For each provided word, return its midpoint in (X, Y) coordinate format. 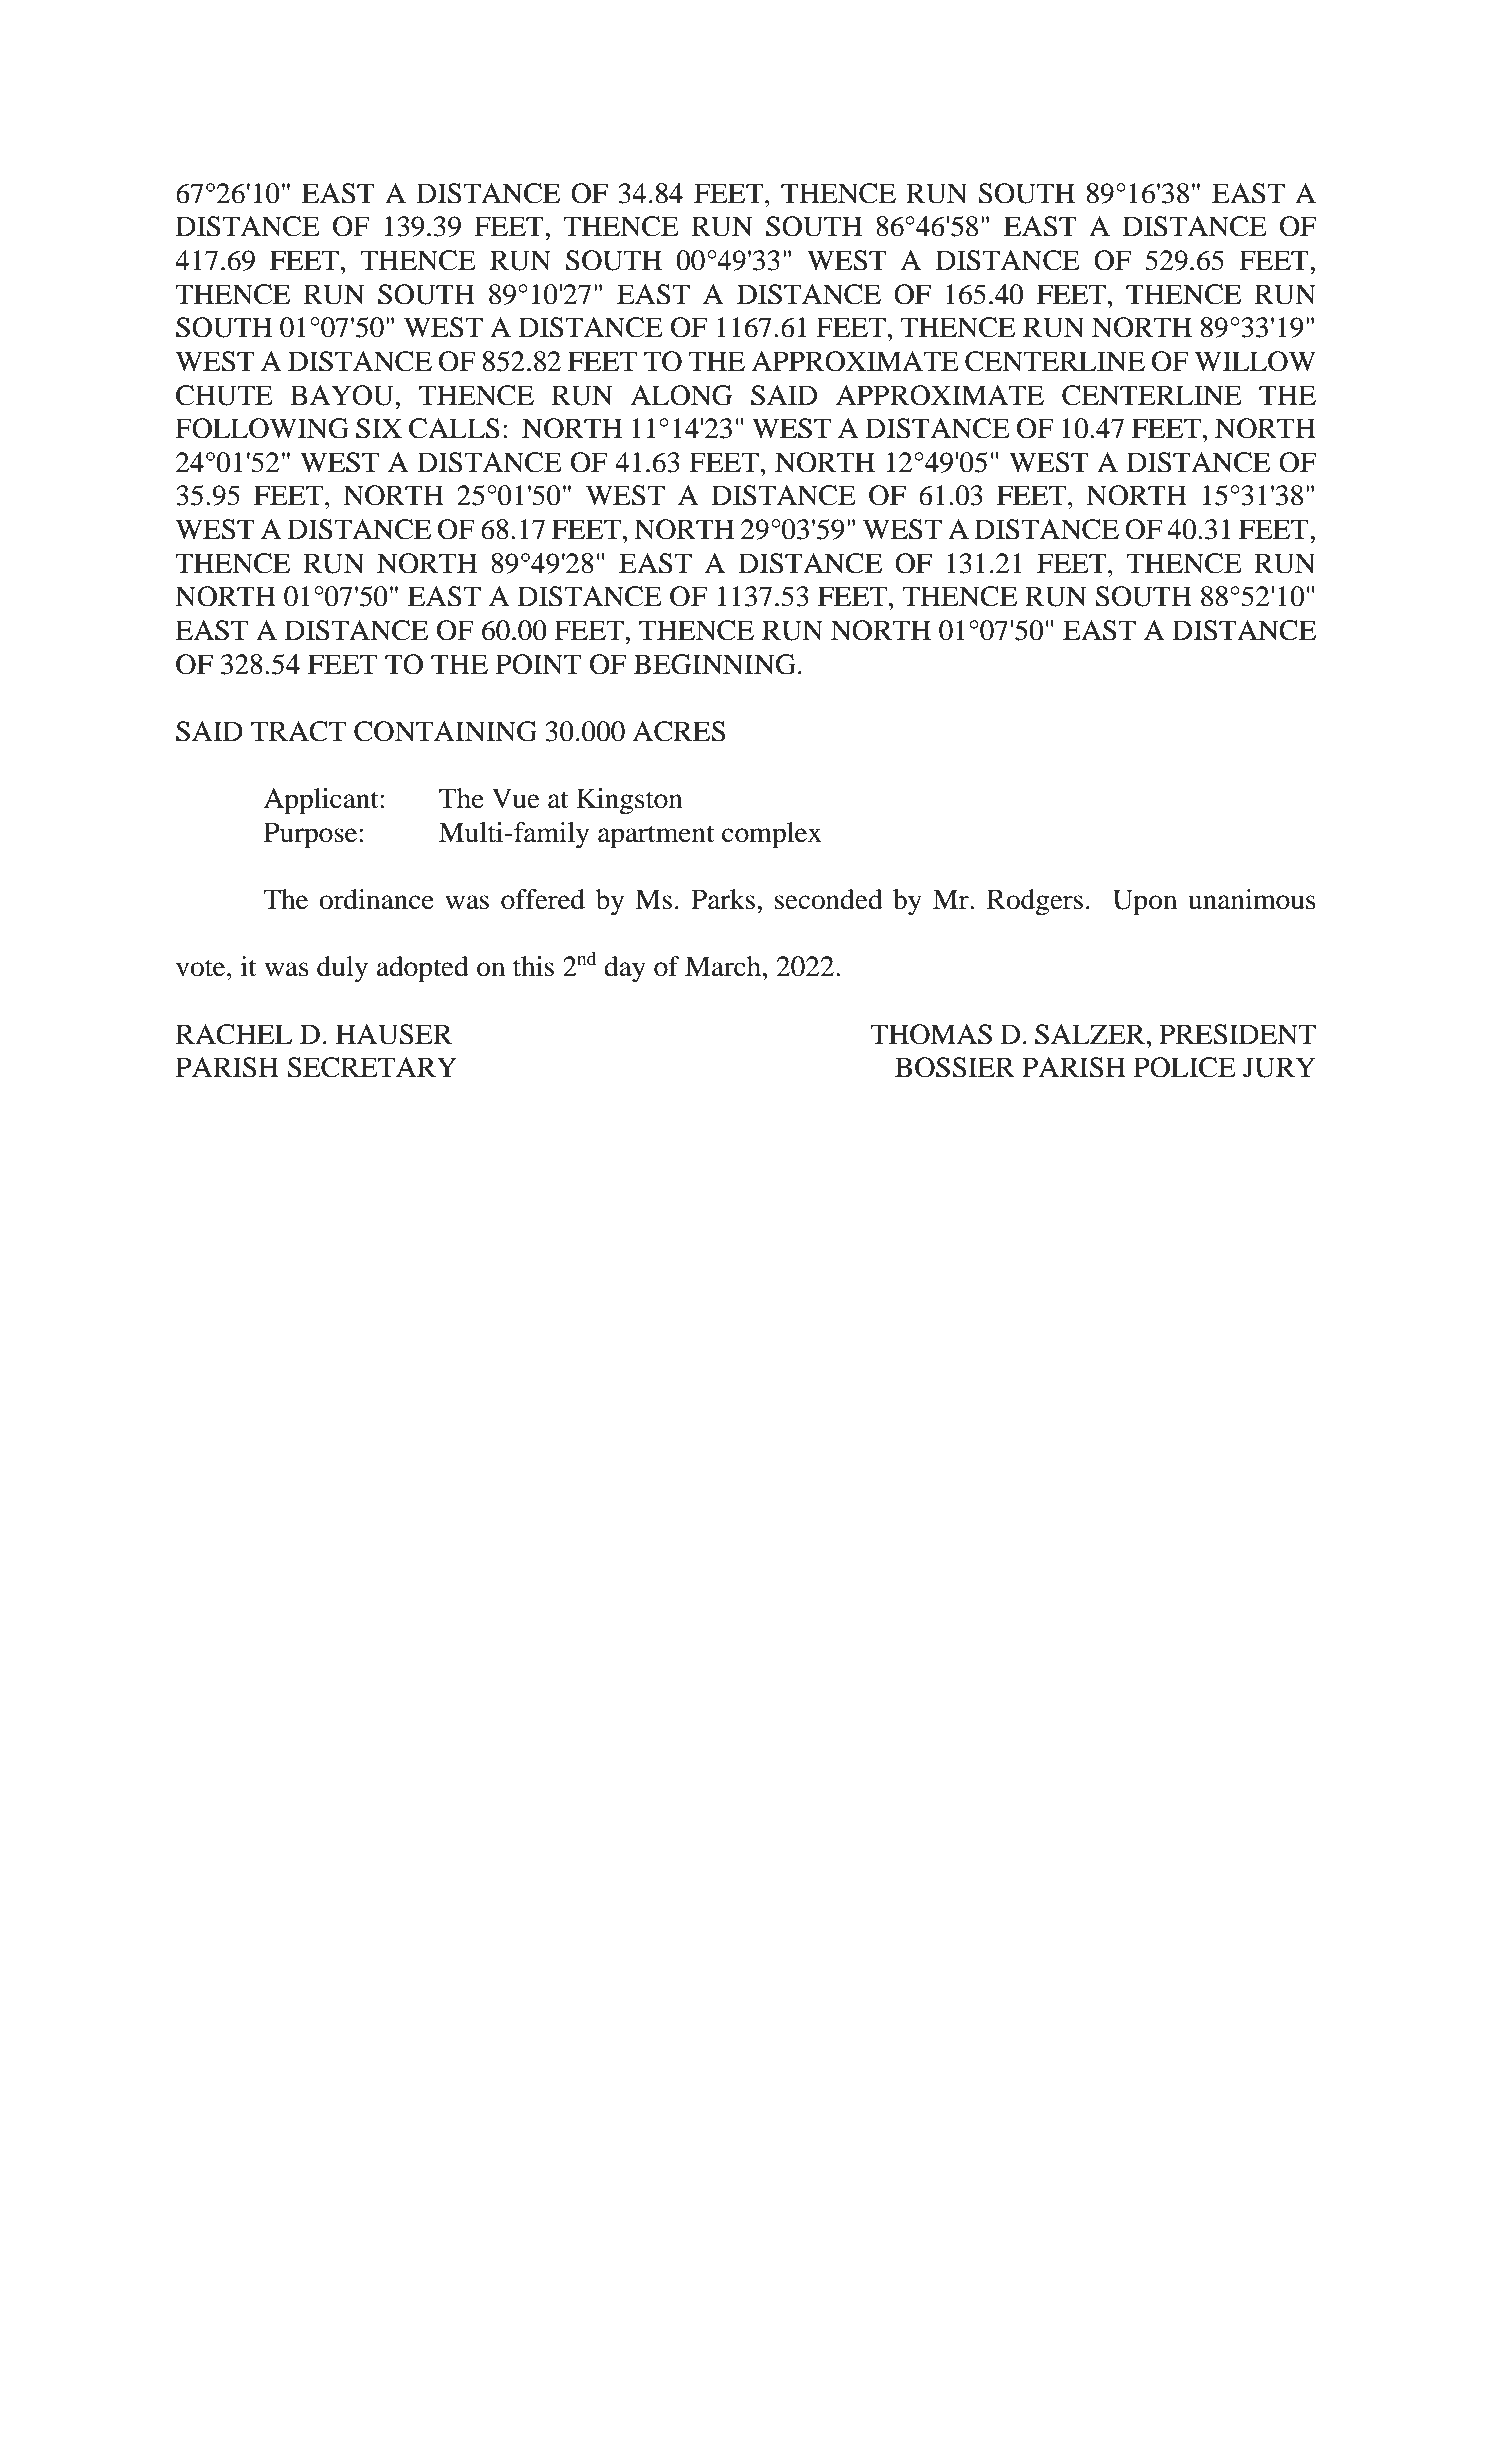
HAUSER (394, 1034)
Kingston (629, 801)
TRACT (298, 731)
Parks (723, 899)
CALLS (454, 428)
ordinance (376, 899)
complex (772, 835)
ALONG (681, 395)
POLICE (1185, 1067)
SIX (379, 428)
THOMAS (931, 1034)
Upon (1145, 902)
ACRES (678, 731)
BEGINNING (715, 664)
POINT (538, 664)
